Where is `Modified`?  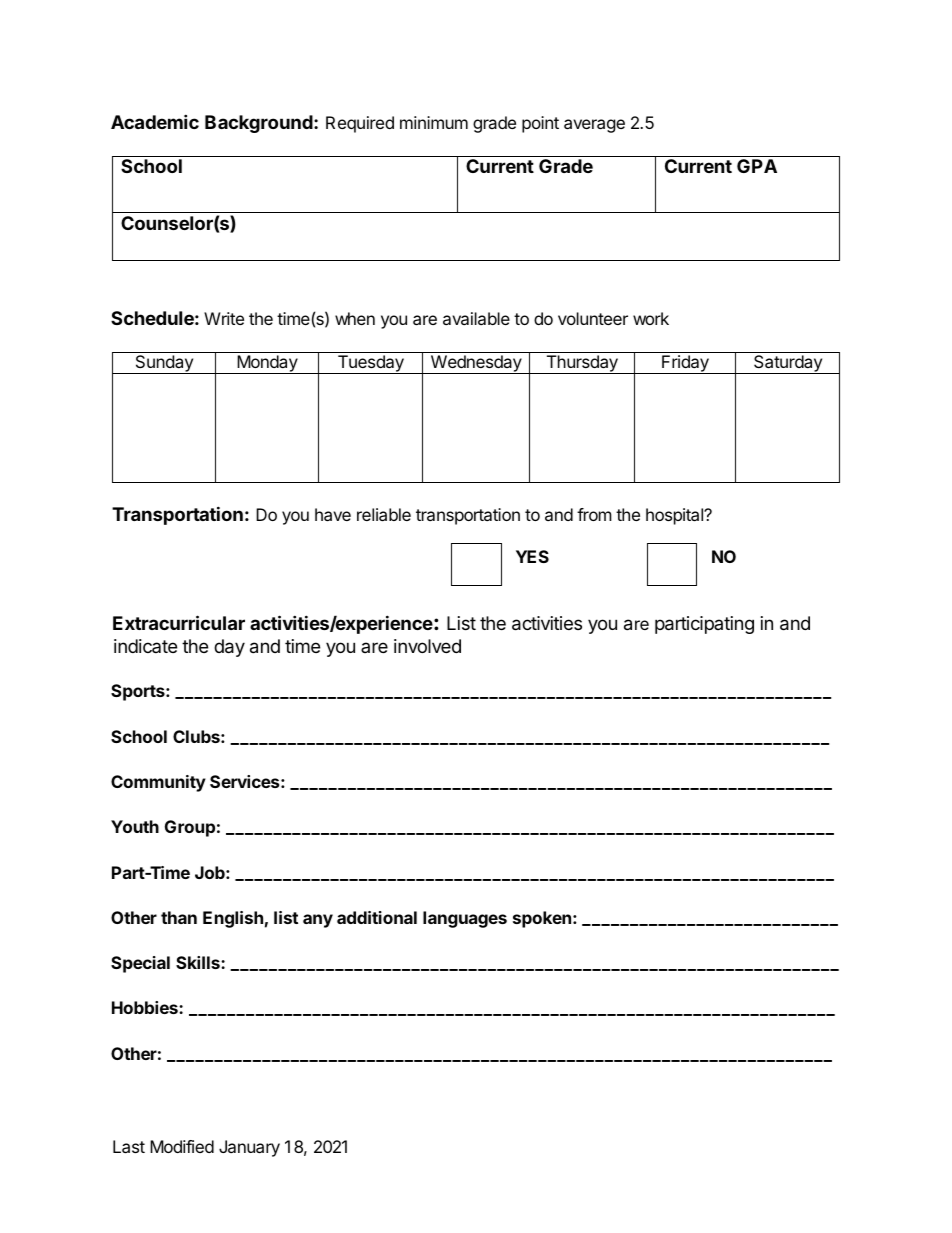
Modified is located at coordinates (182, 1146).
